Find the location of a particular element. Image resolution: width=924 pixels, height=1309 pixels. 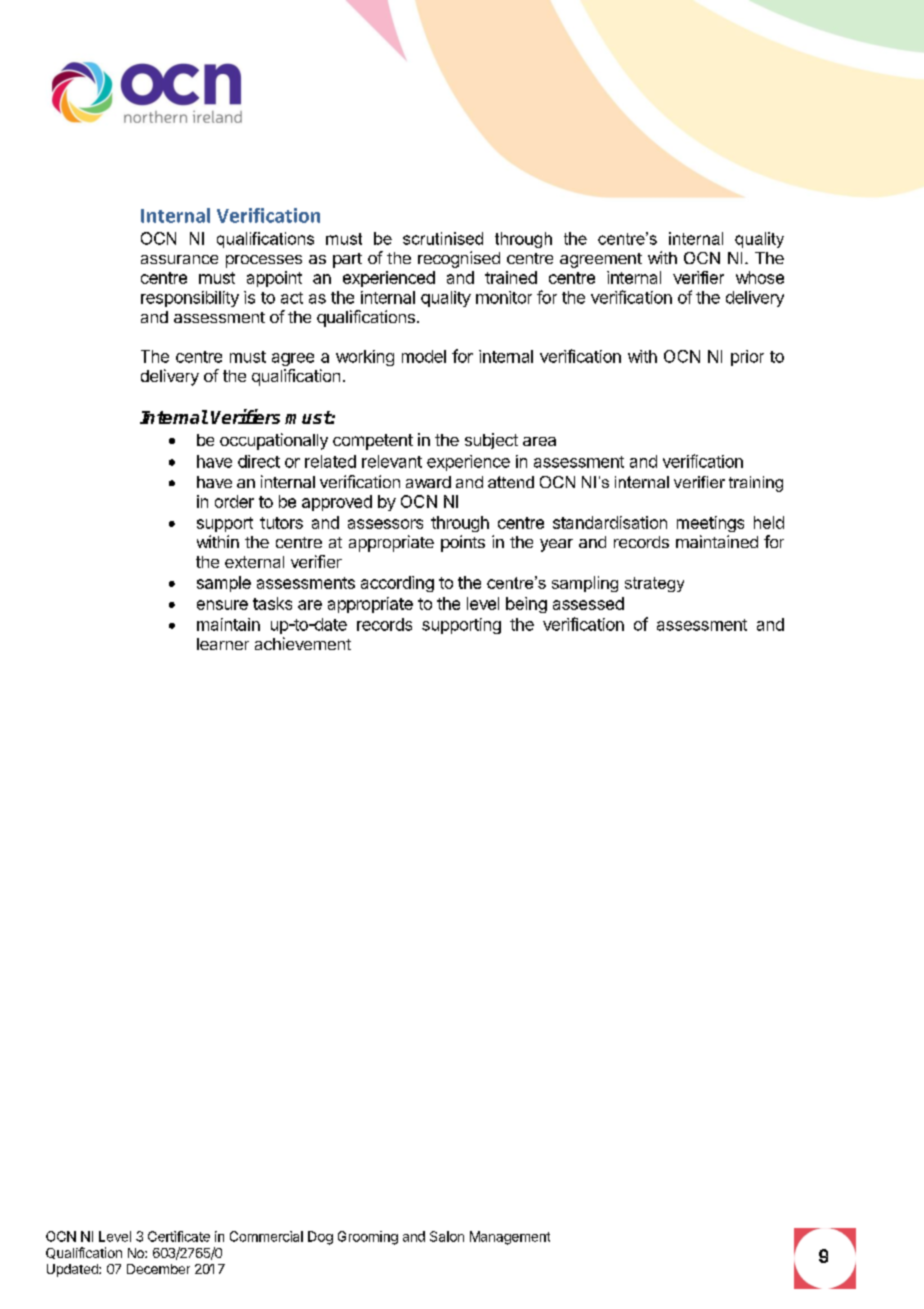

recognised is located at coordinates (459, 259).
